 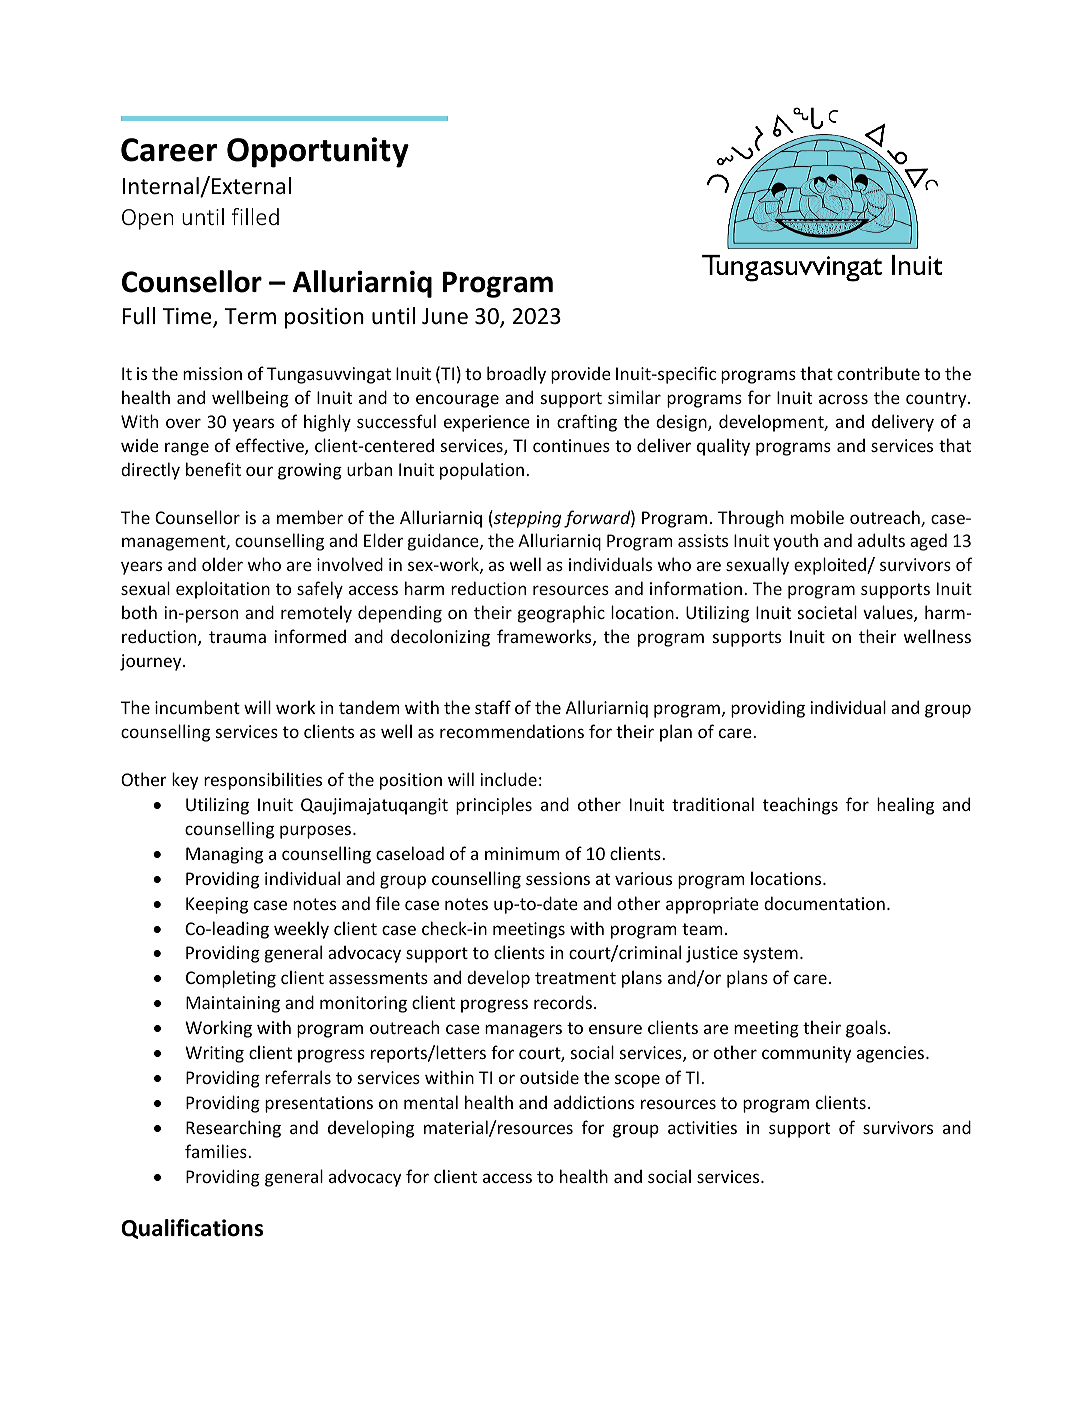 What do you see at coordinates (827, 612) in the screenshot?
I see `societal` at bounding box center [827, 612].
